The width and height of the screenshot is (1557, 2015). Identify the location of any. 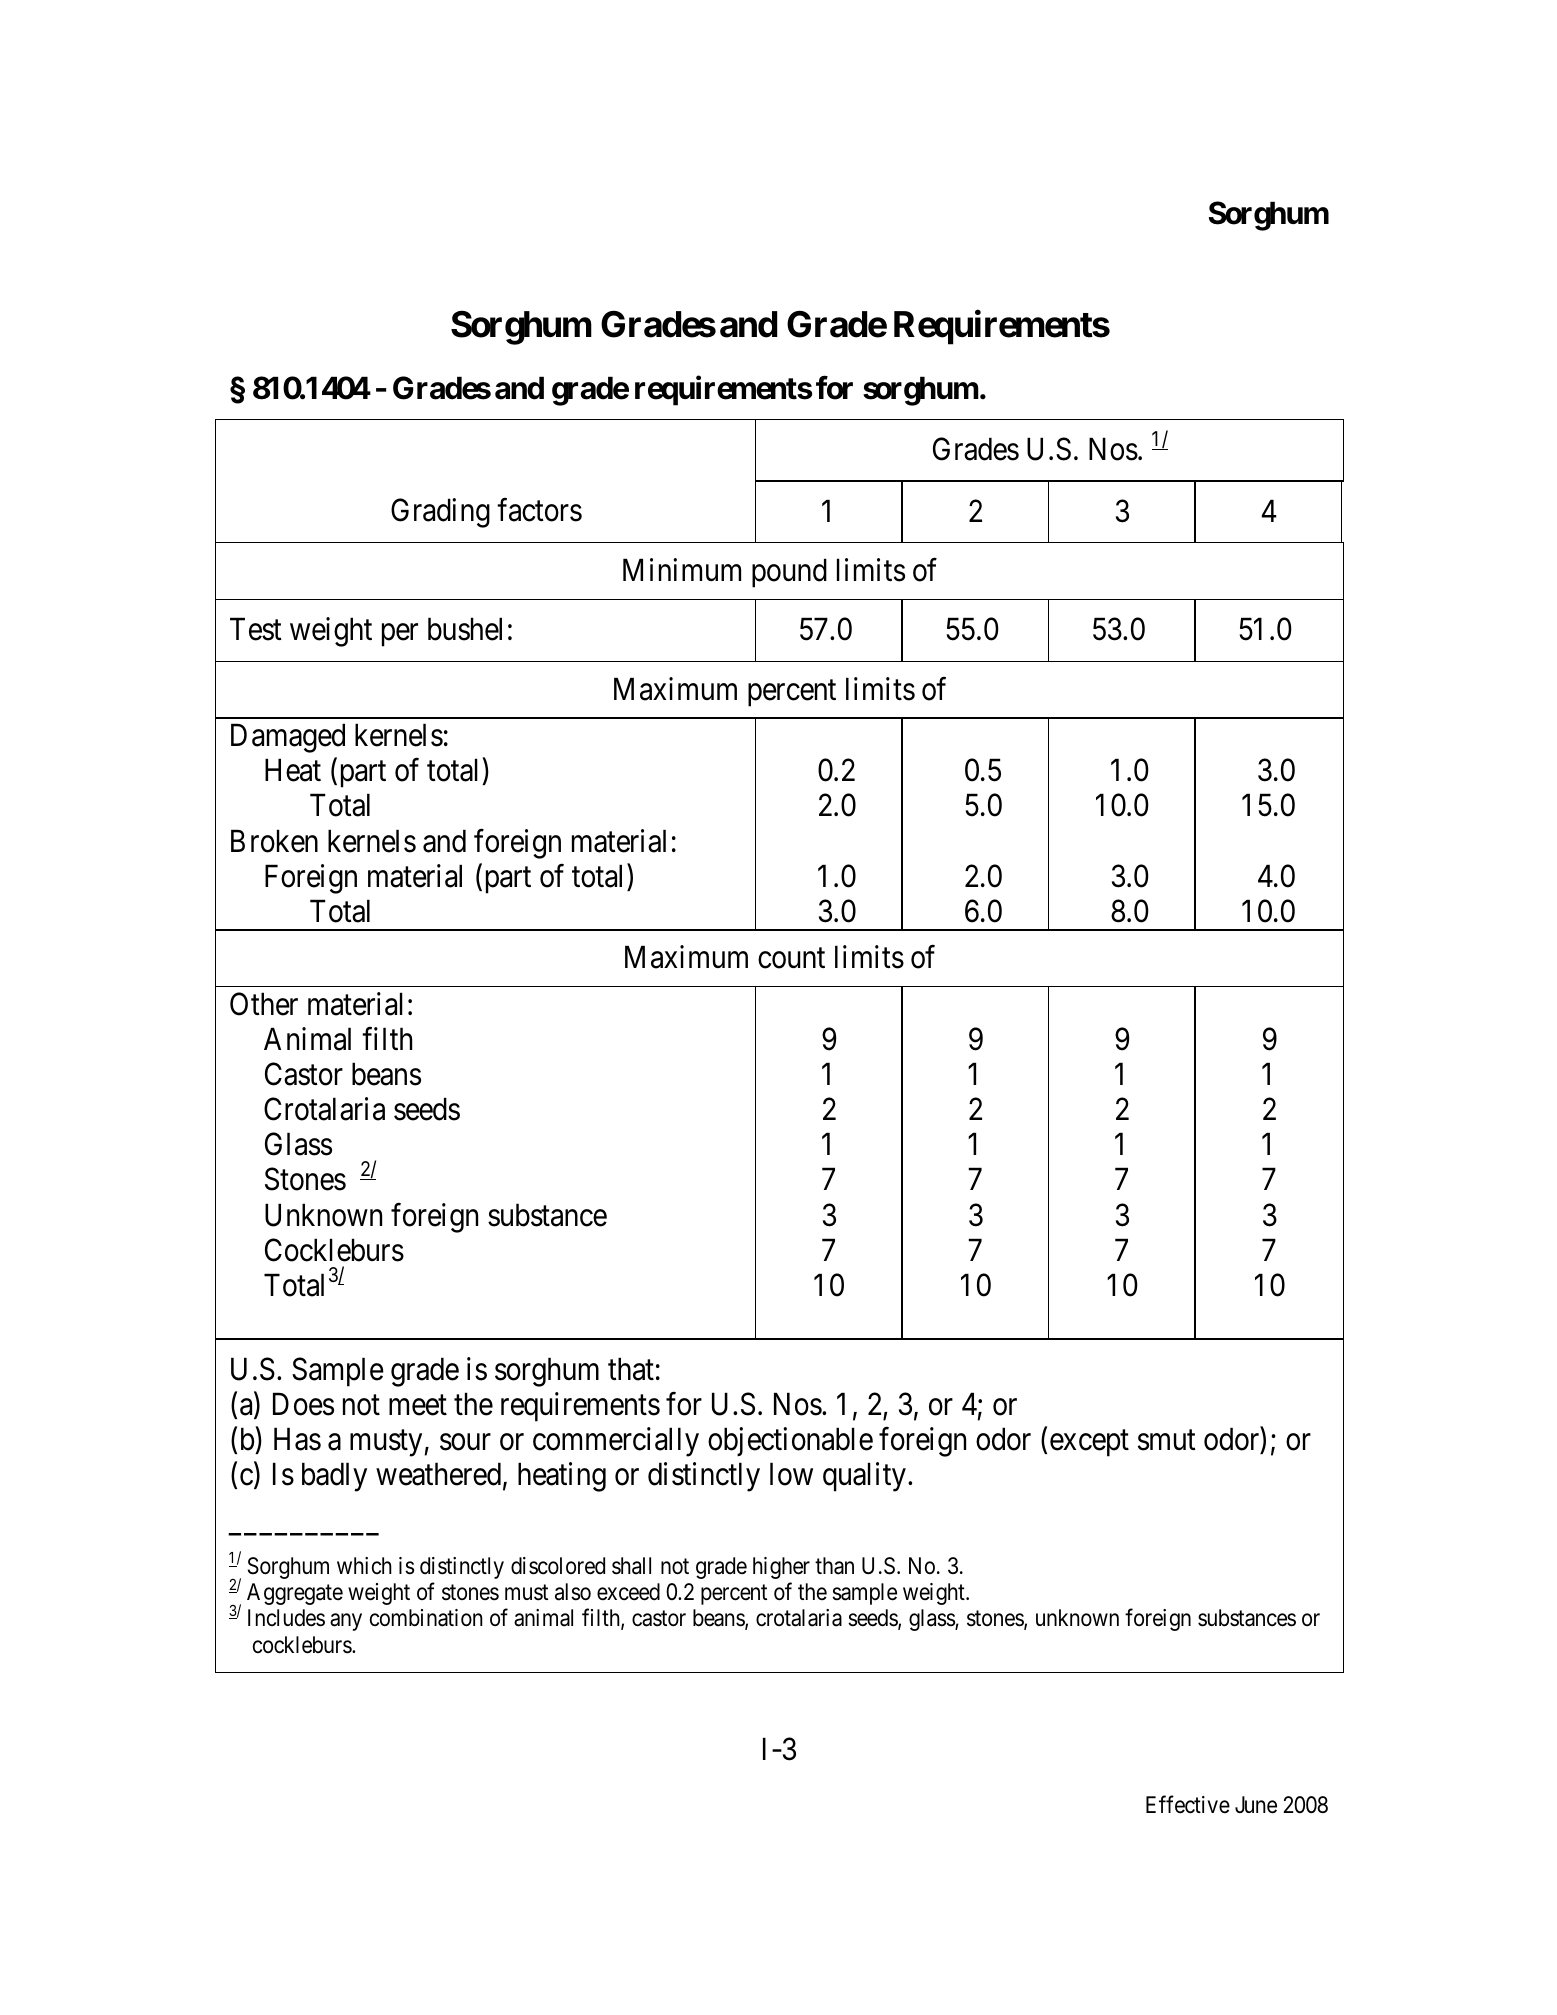
(346, 1622).
